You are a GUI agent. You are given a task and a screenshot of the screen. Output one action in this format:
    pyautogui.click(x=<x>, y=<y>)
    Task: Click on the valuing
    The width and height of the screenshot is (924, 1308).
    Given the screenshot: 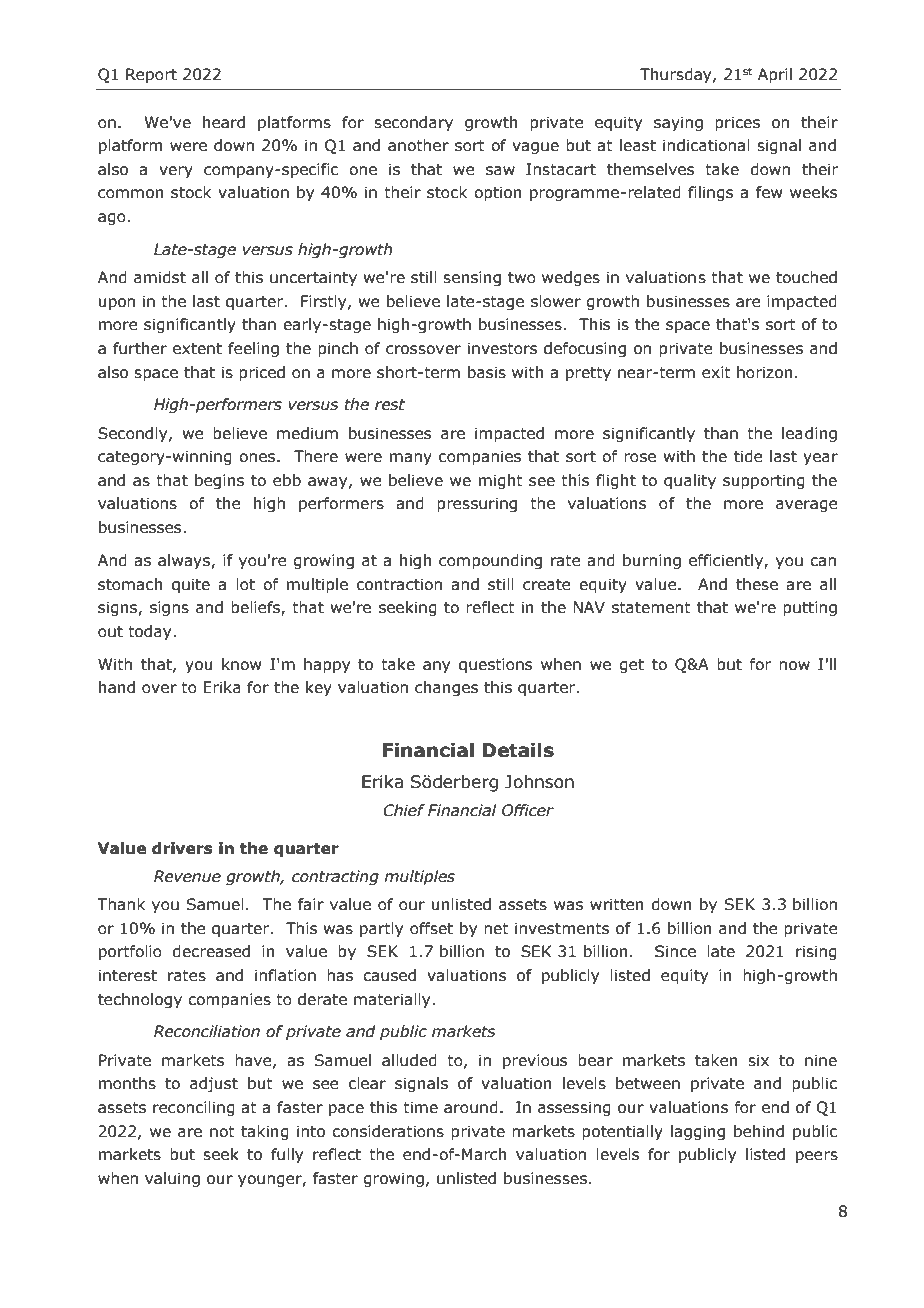 What is the action you would take?
    pyautogui.click(x=172, y=1179)
